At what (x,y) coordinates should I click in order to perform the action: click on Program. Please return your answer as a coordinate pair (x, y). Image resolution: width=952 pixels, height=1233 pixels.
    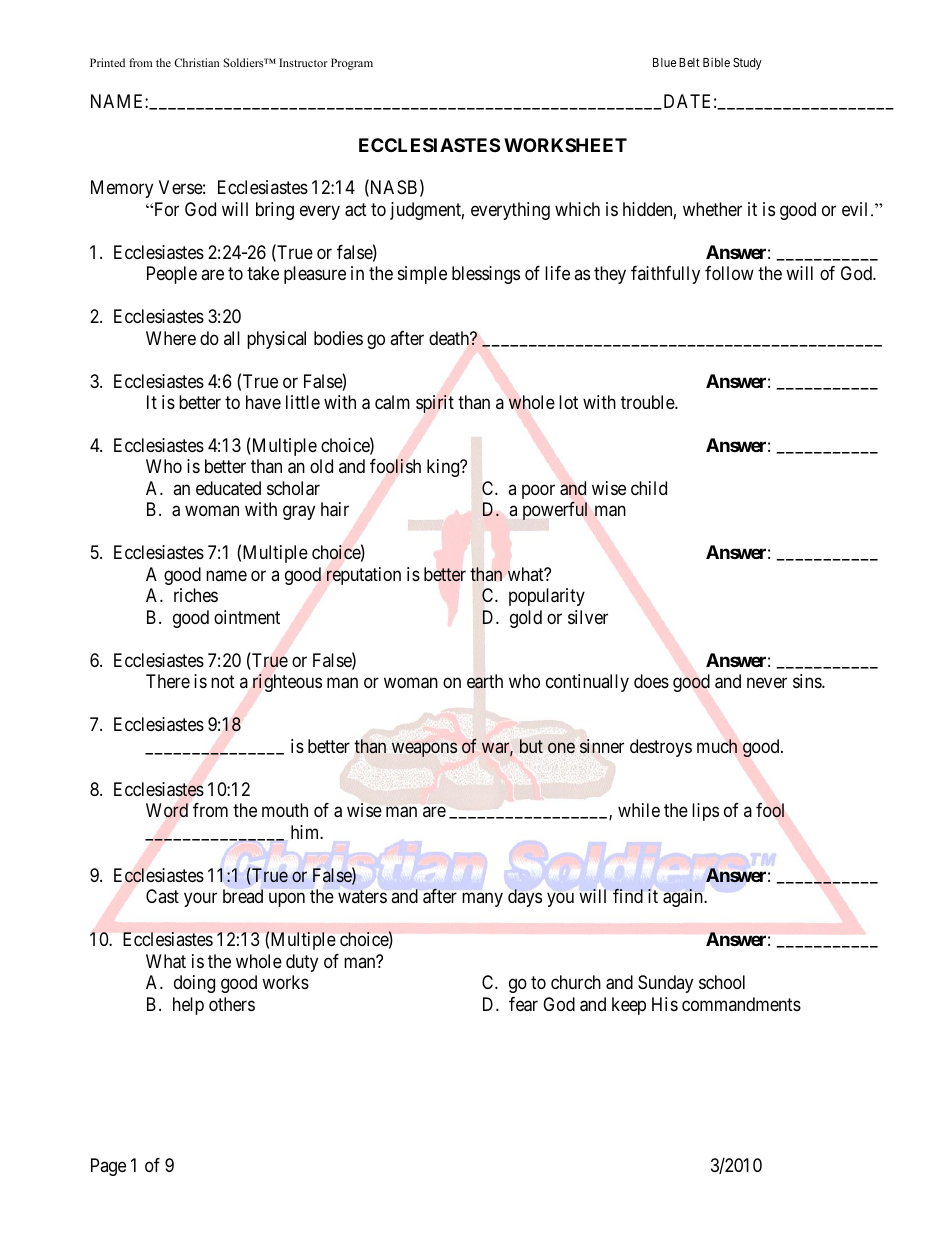
    Looking at the image, I should click on (352, 64).
